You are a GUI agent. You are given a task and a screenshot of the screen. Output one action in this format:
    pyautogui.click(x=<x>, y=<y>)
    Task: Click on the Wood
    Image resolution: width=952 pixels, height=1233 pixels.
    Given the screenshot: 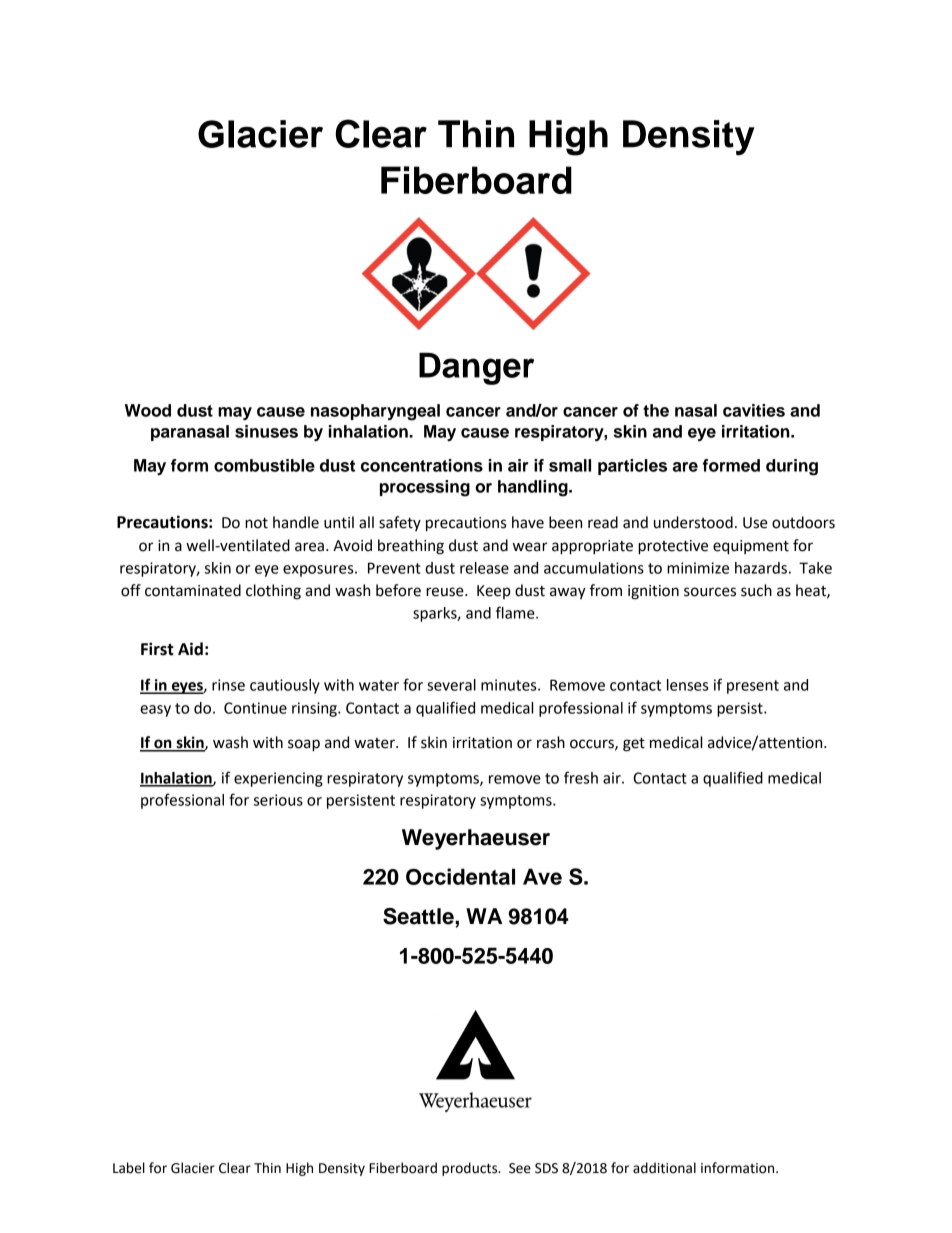 What is the action you would take?
    pyautogui.click(x=148, y=410)
